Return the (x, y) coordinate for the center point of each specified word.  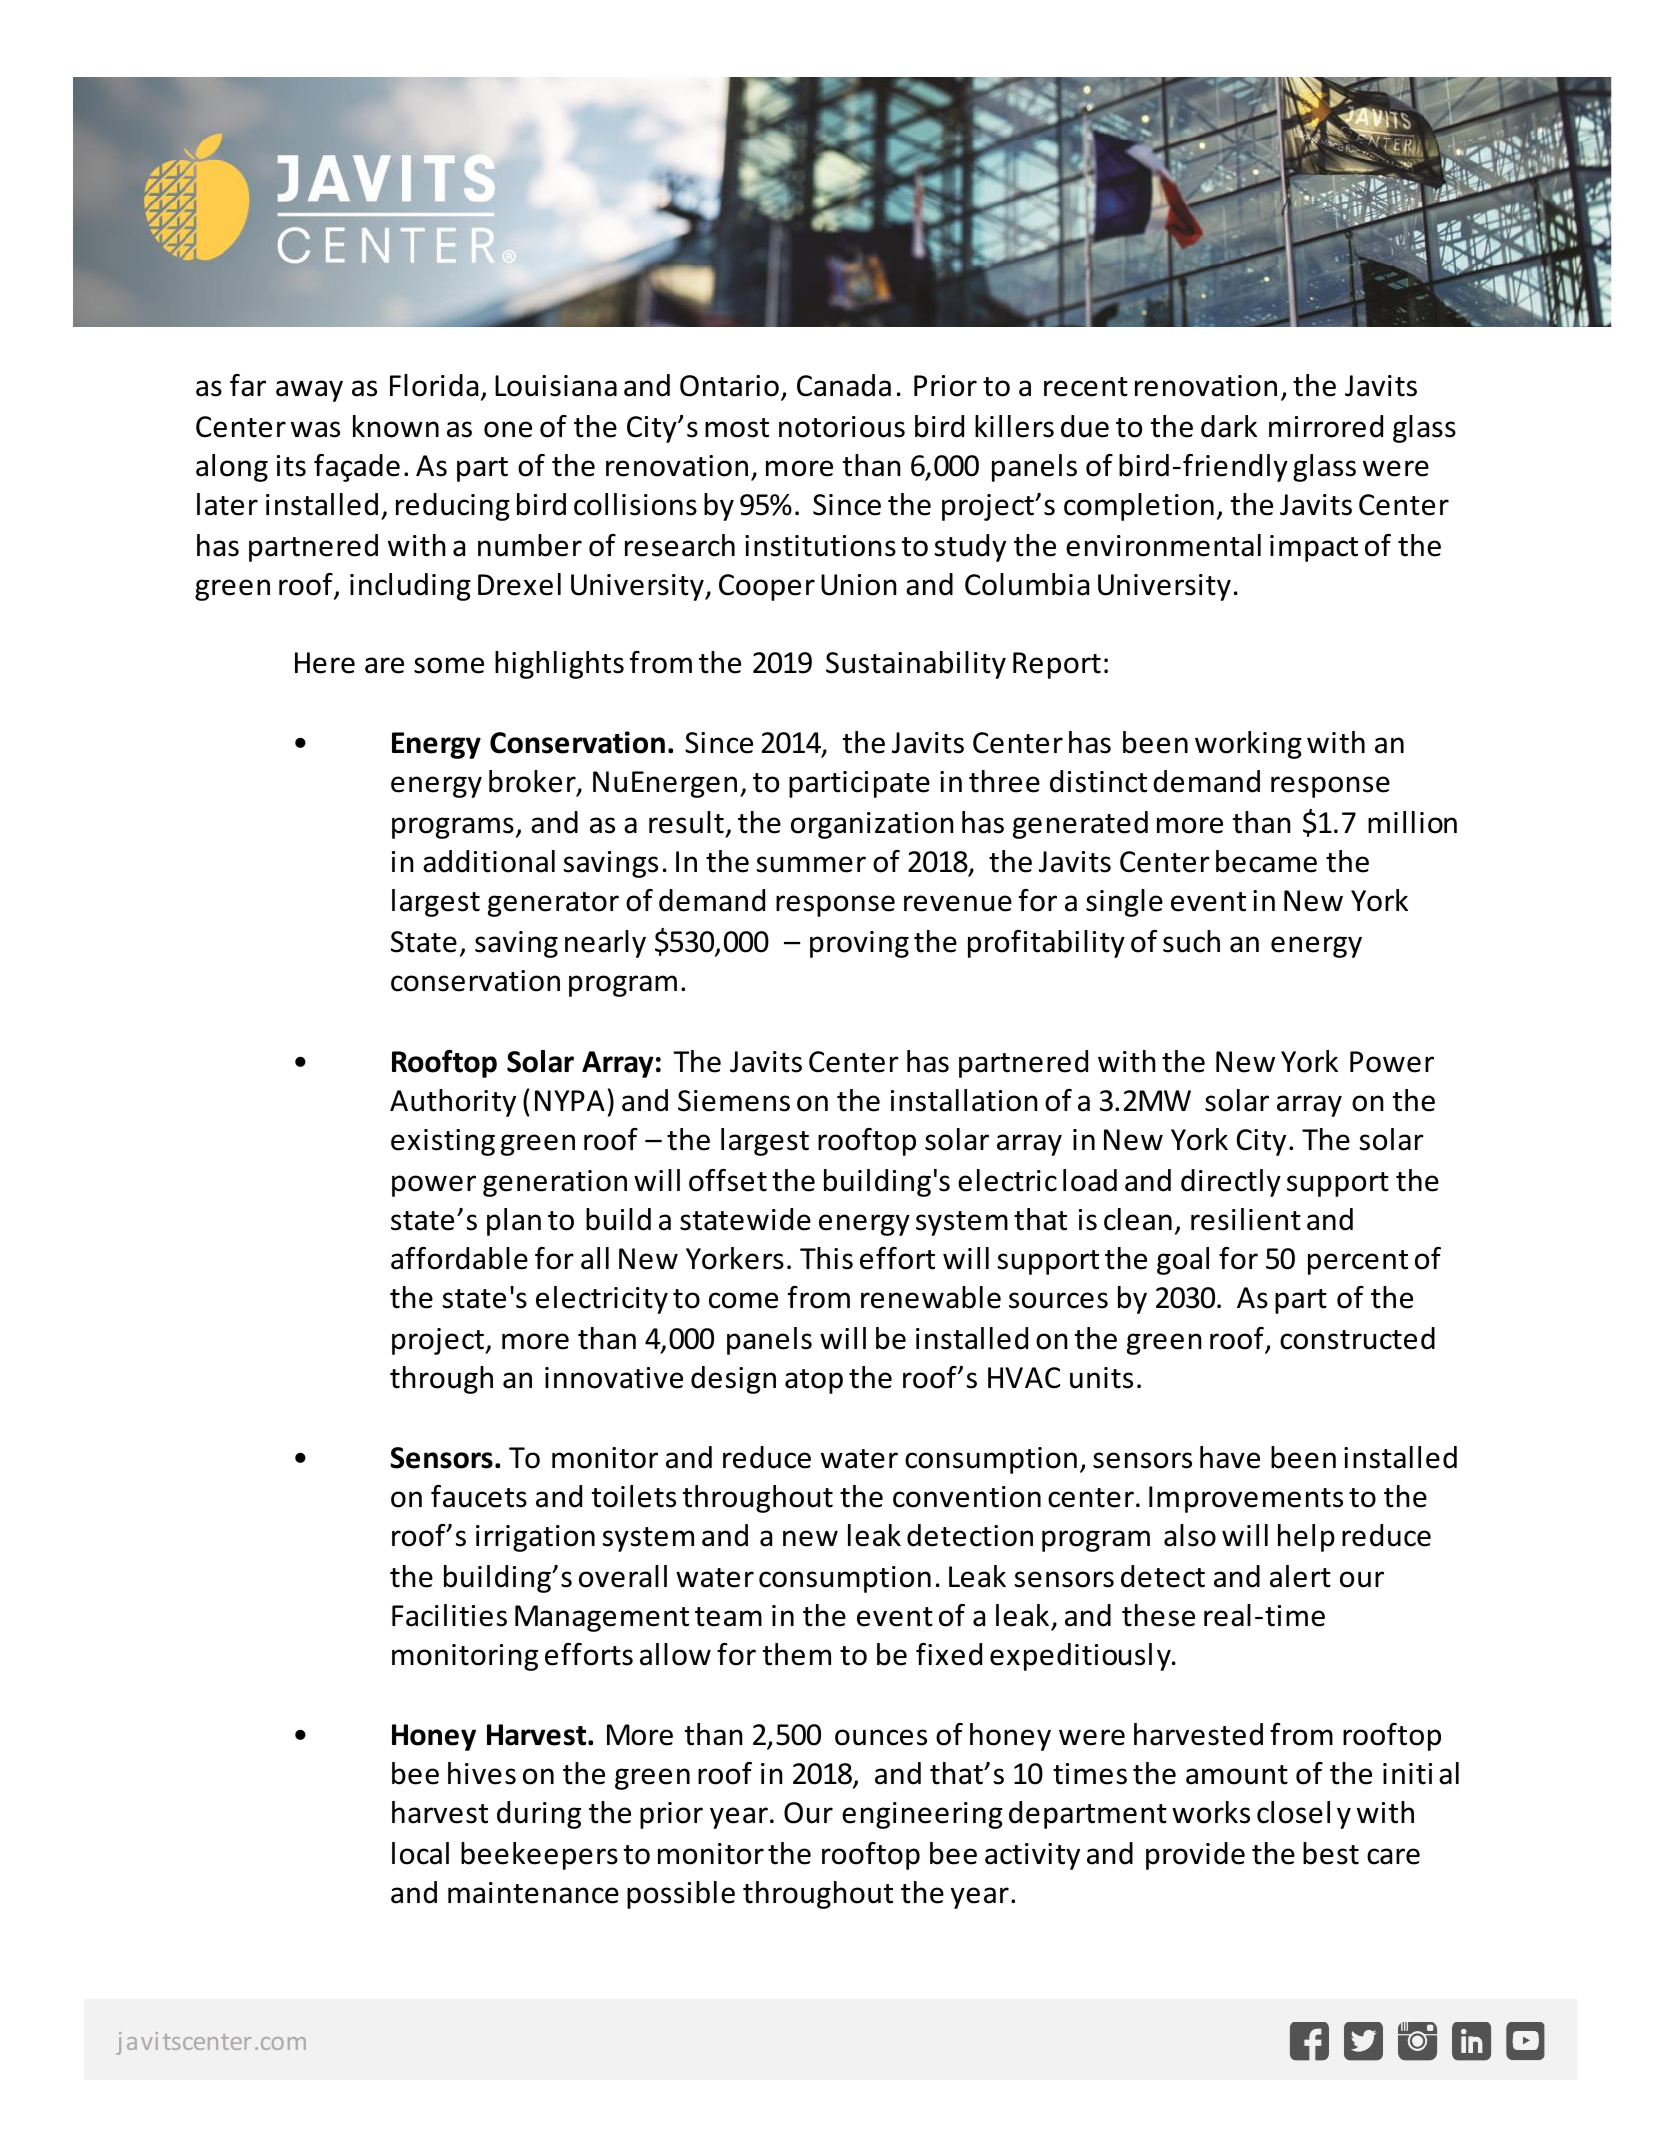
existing (443, 1142)
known (396, 426)
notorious (842, 427)
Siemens (734, 1101)
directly (1231, 1183)
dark (1229, 426)
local (420, 1853)
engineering (922, 1815)
